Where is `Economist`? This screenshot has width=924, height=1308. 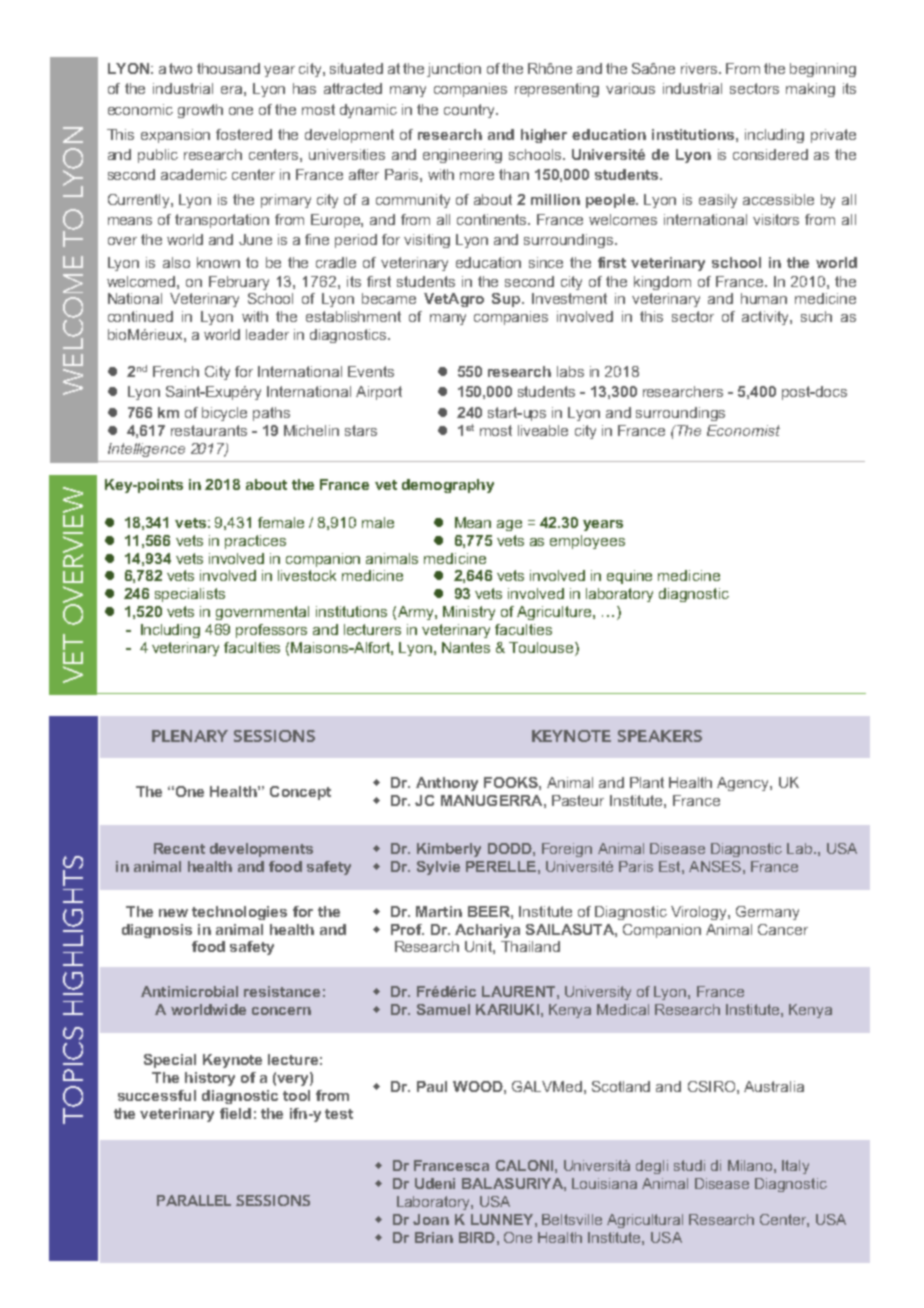
Economist is located at coordinates (743, 430).
